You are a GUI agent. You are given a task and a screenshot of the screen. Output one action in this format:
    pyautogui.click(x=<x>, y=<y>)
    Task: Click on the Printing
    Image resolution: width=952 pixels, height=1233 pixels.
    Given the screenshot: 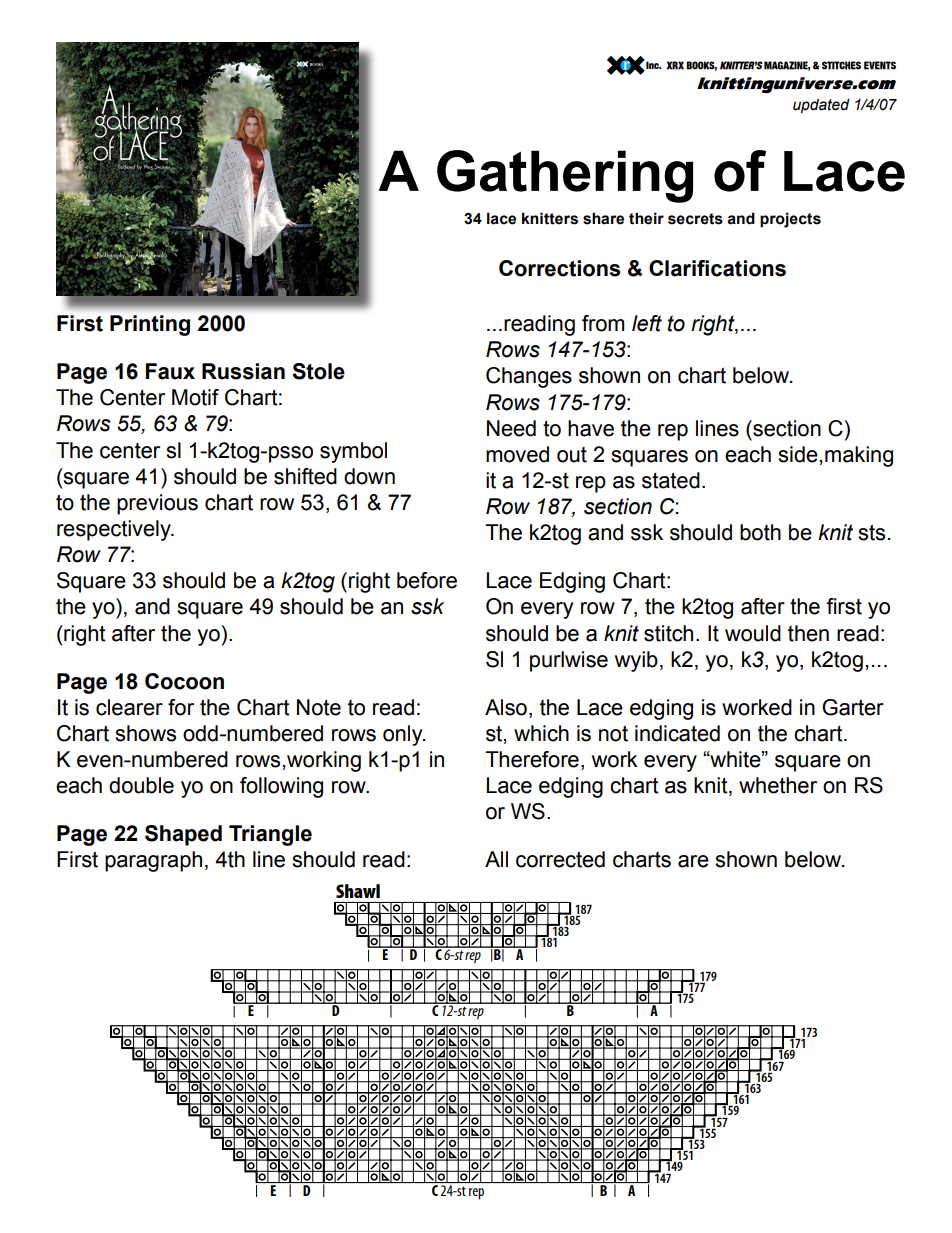 What is the action you would take?
    pyautogui.click(x=150, y=325)
